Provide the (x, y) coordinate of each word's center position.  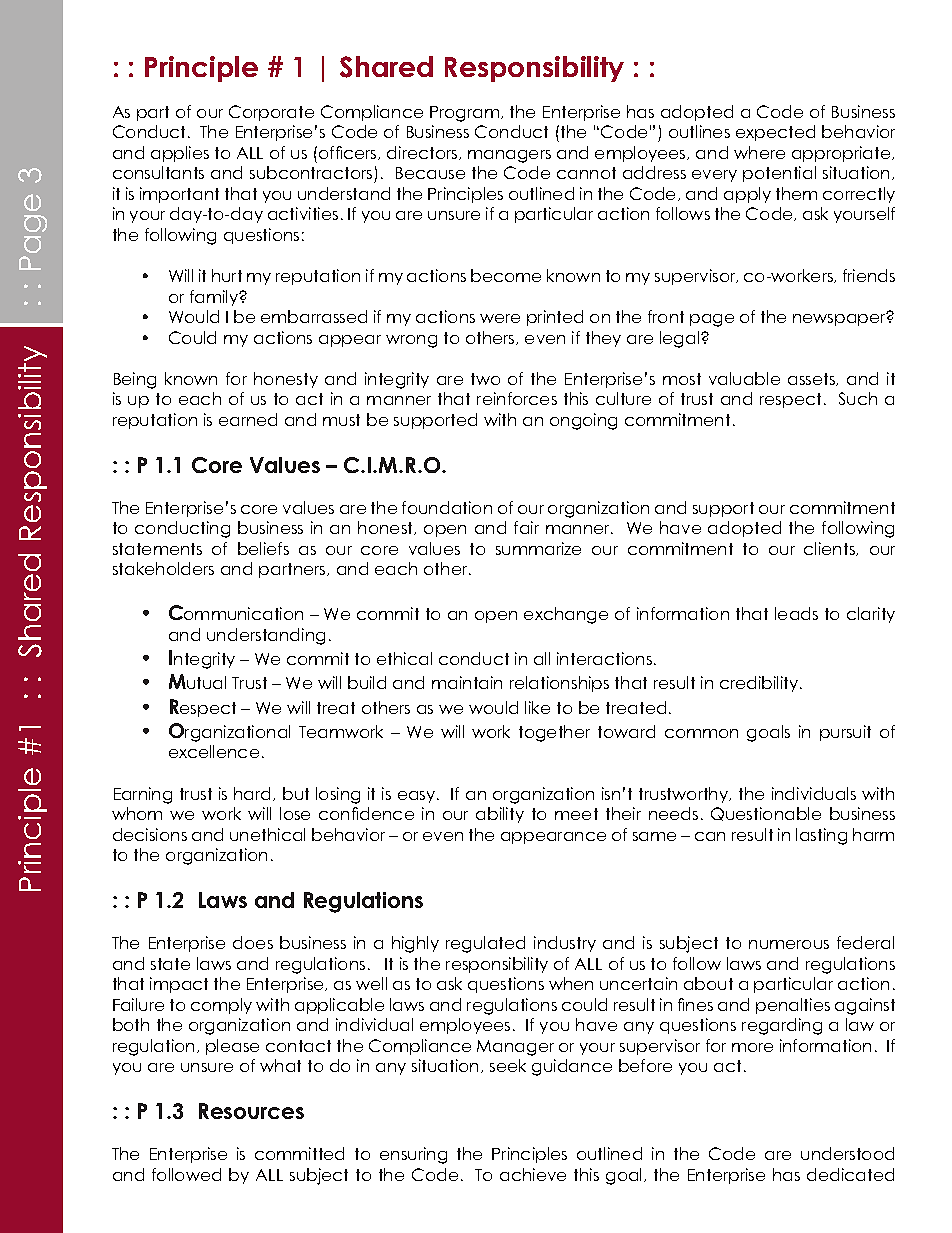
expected (775, 133)
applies (180, 154)
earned (248, 419)
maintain (467, 682)
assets (813, 379)
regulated (485, 944)
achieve (533, 1174)
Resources (251, 1111)
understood (847, 1153)
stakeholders (163, 568)
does (253, 942)
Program (464, 114)
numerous (789, 944)
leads (796, 613)
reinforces (517, 398)
